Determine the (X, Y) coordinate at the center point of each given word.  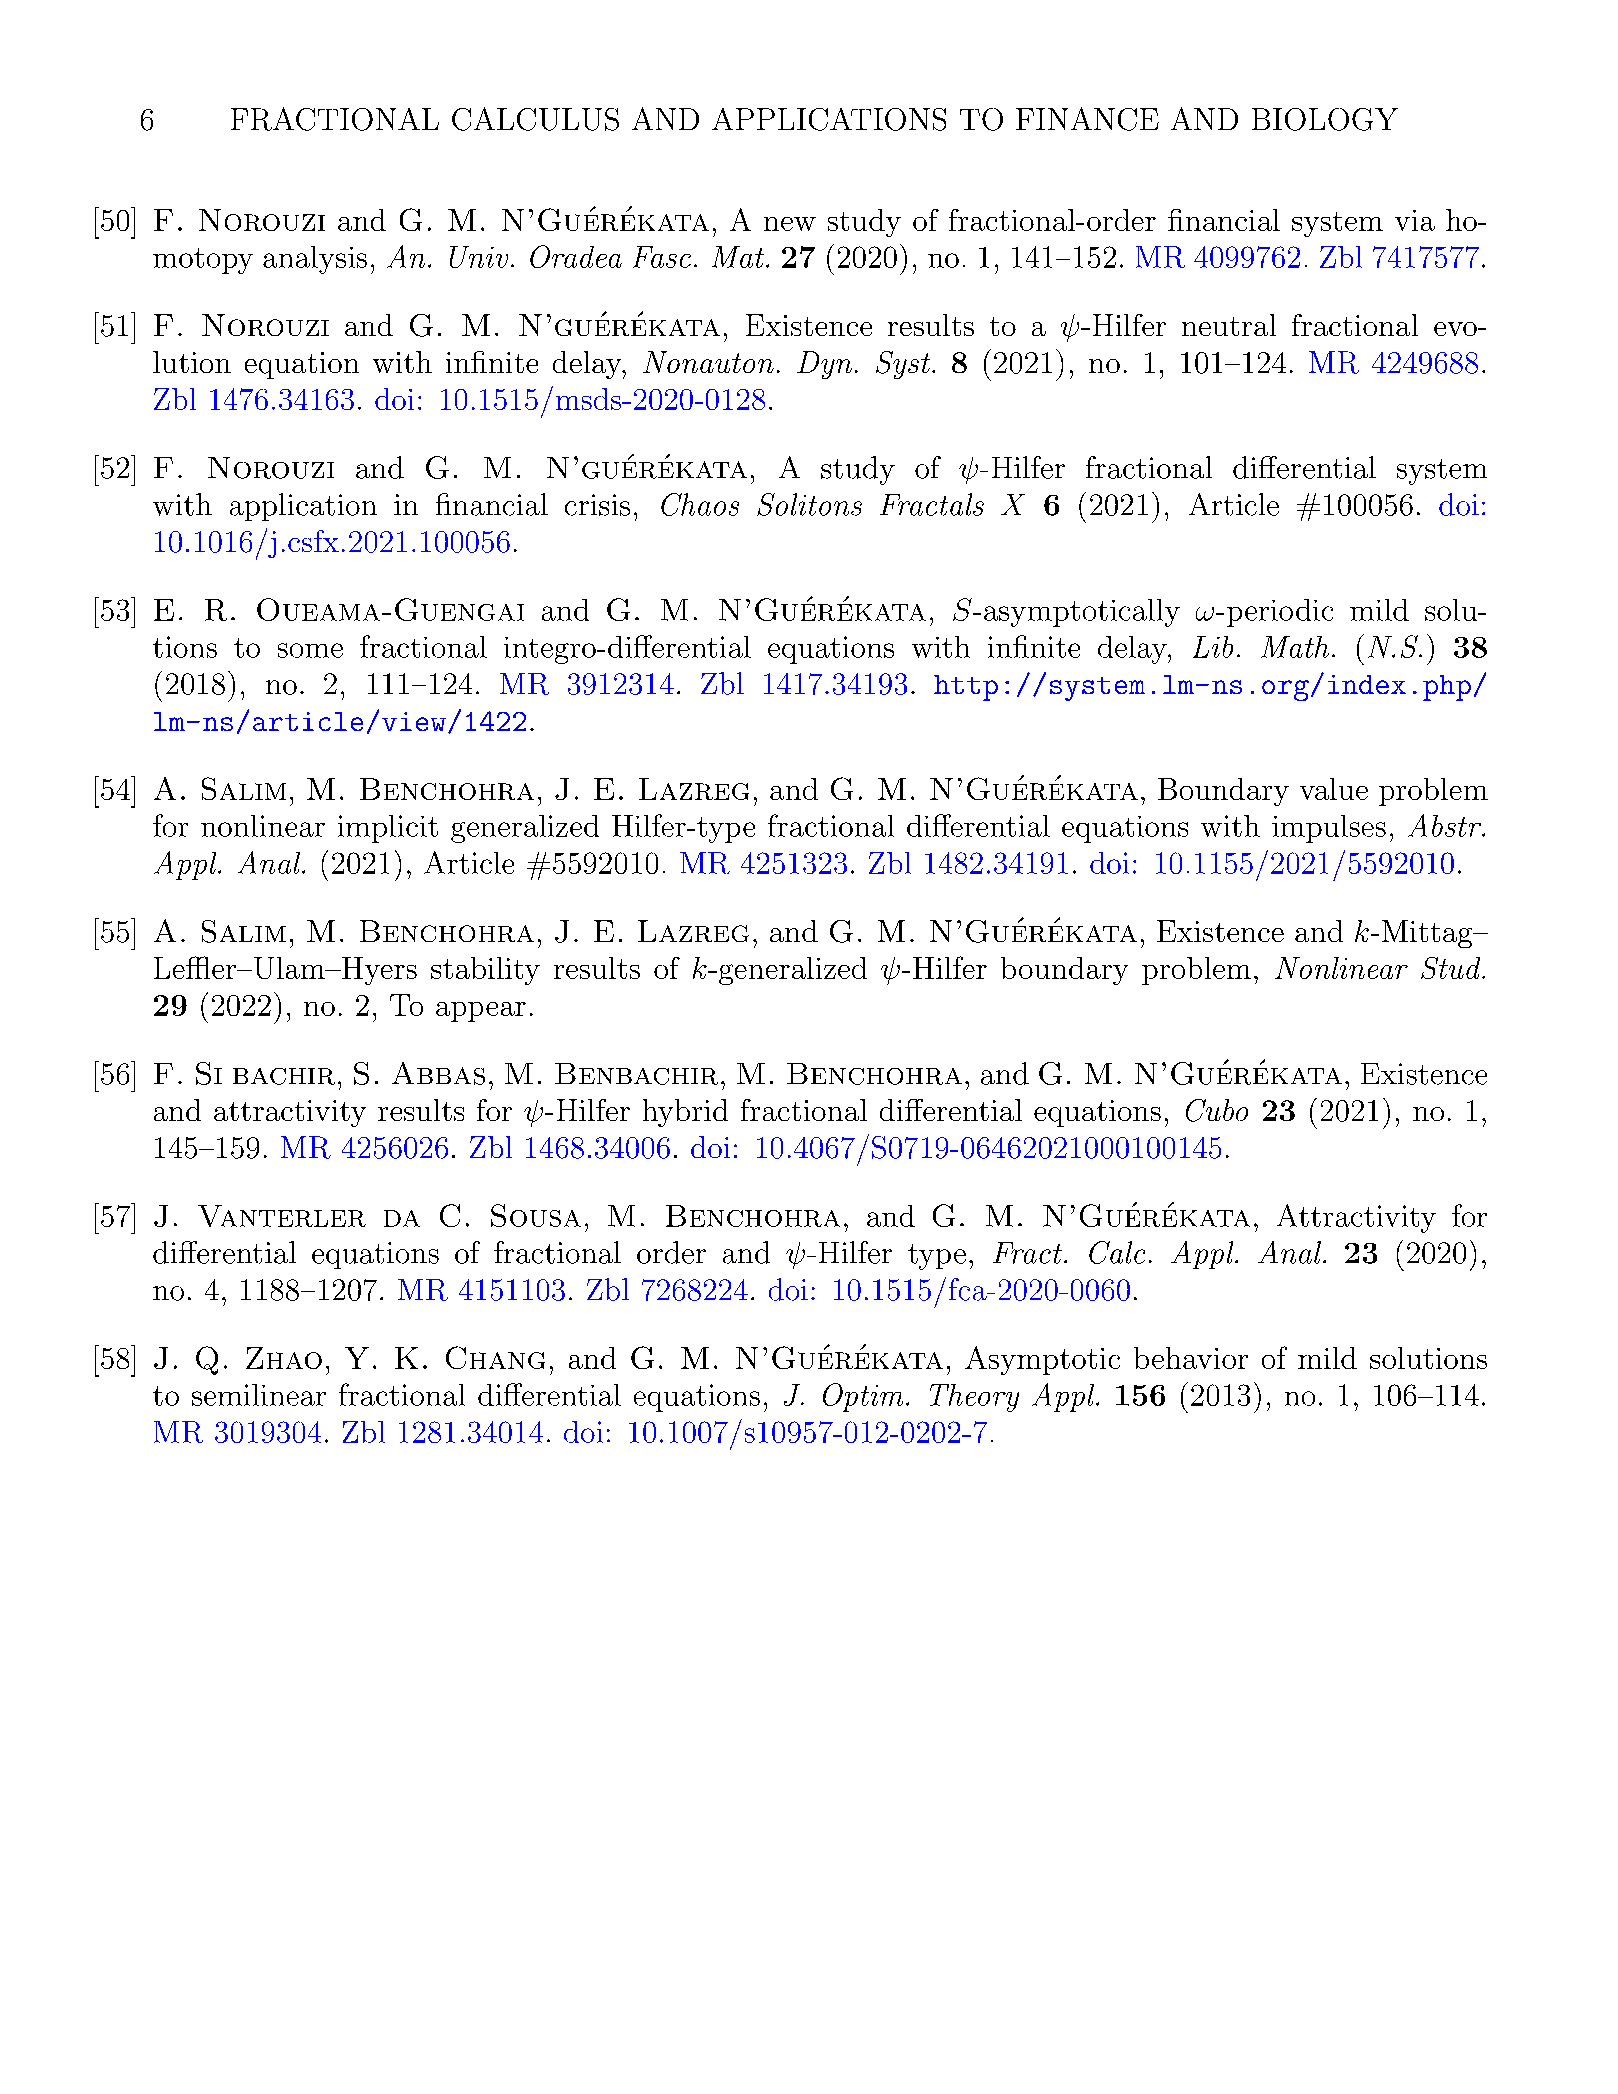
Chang (495, 1357)
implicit (388, 829)
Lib (1213, 647)
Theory (974, 1398)
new (790, 224)
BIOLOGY (1325, 119)
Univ (479, 257)
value (1334, 789)
